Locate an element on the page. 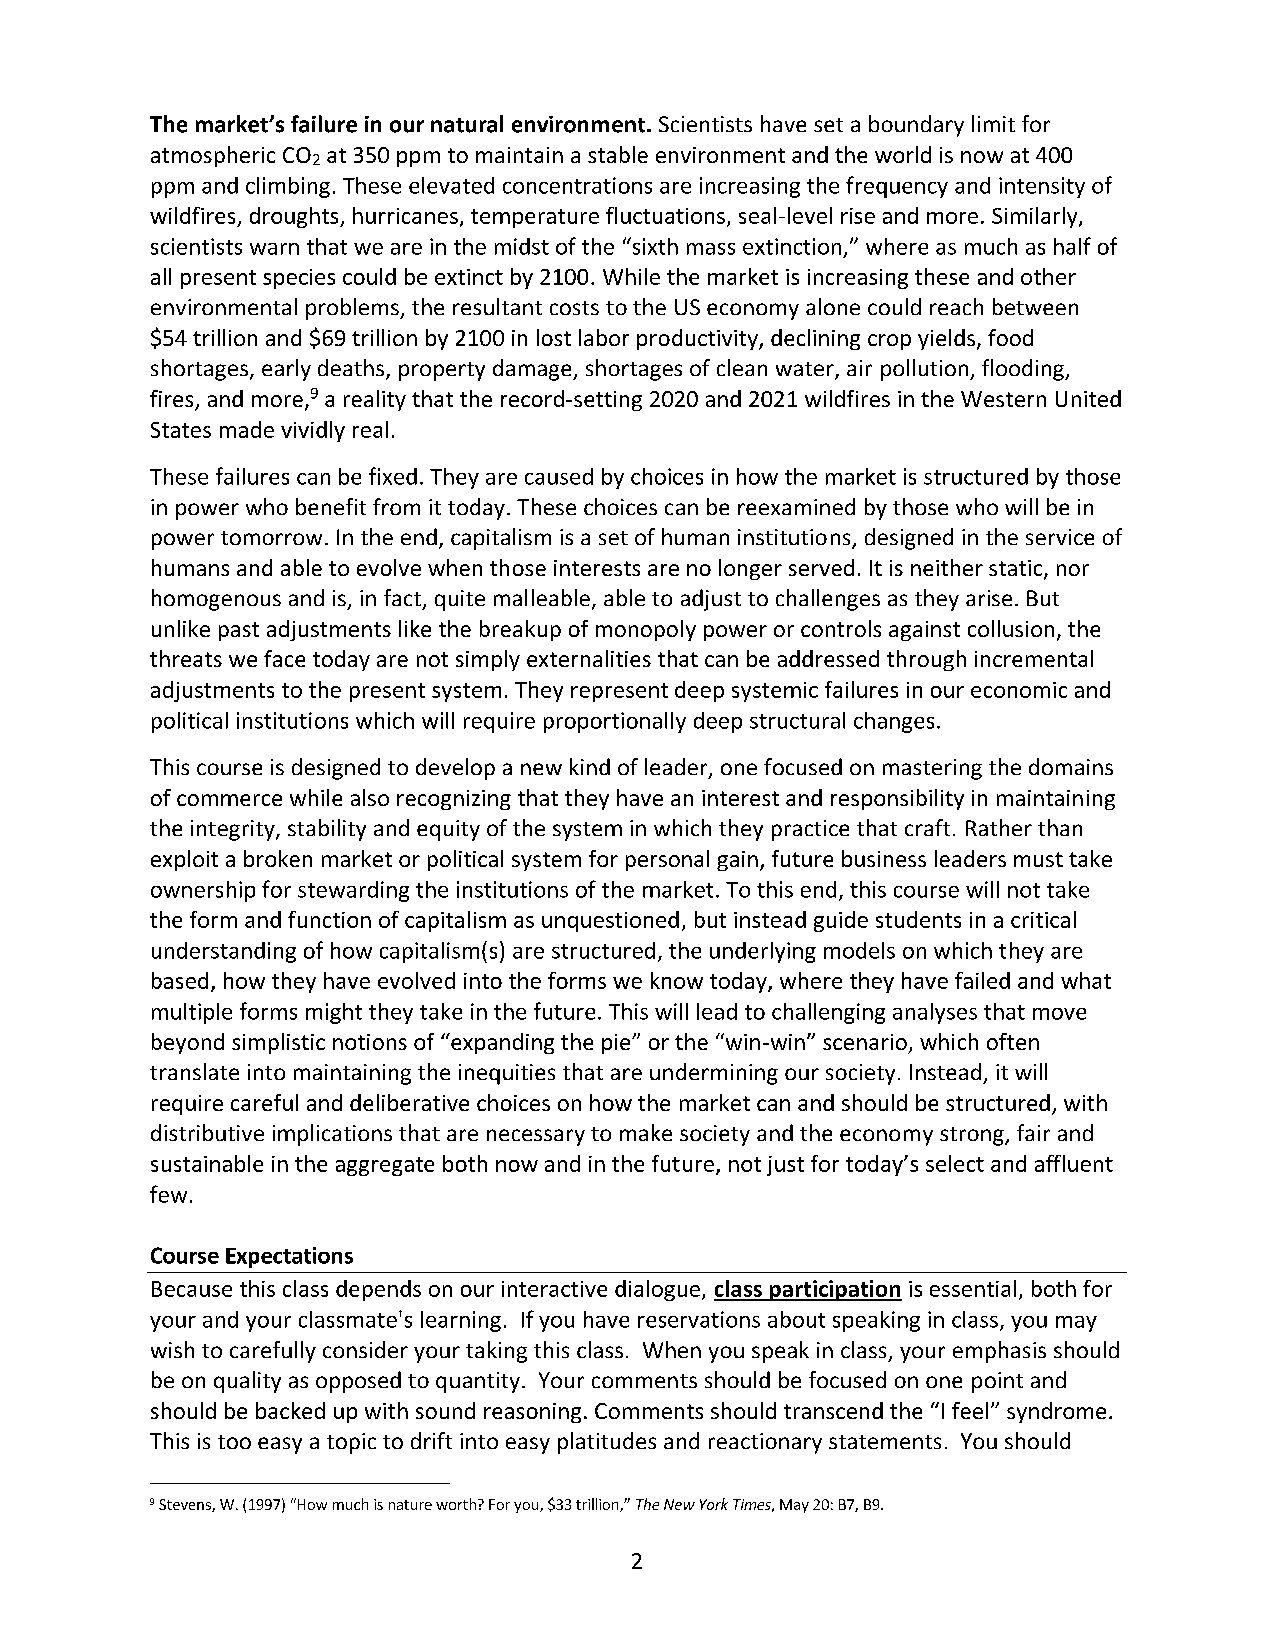  feel is located at coordinates (970, 1410).
